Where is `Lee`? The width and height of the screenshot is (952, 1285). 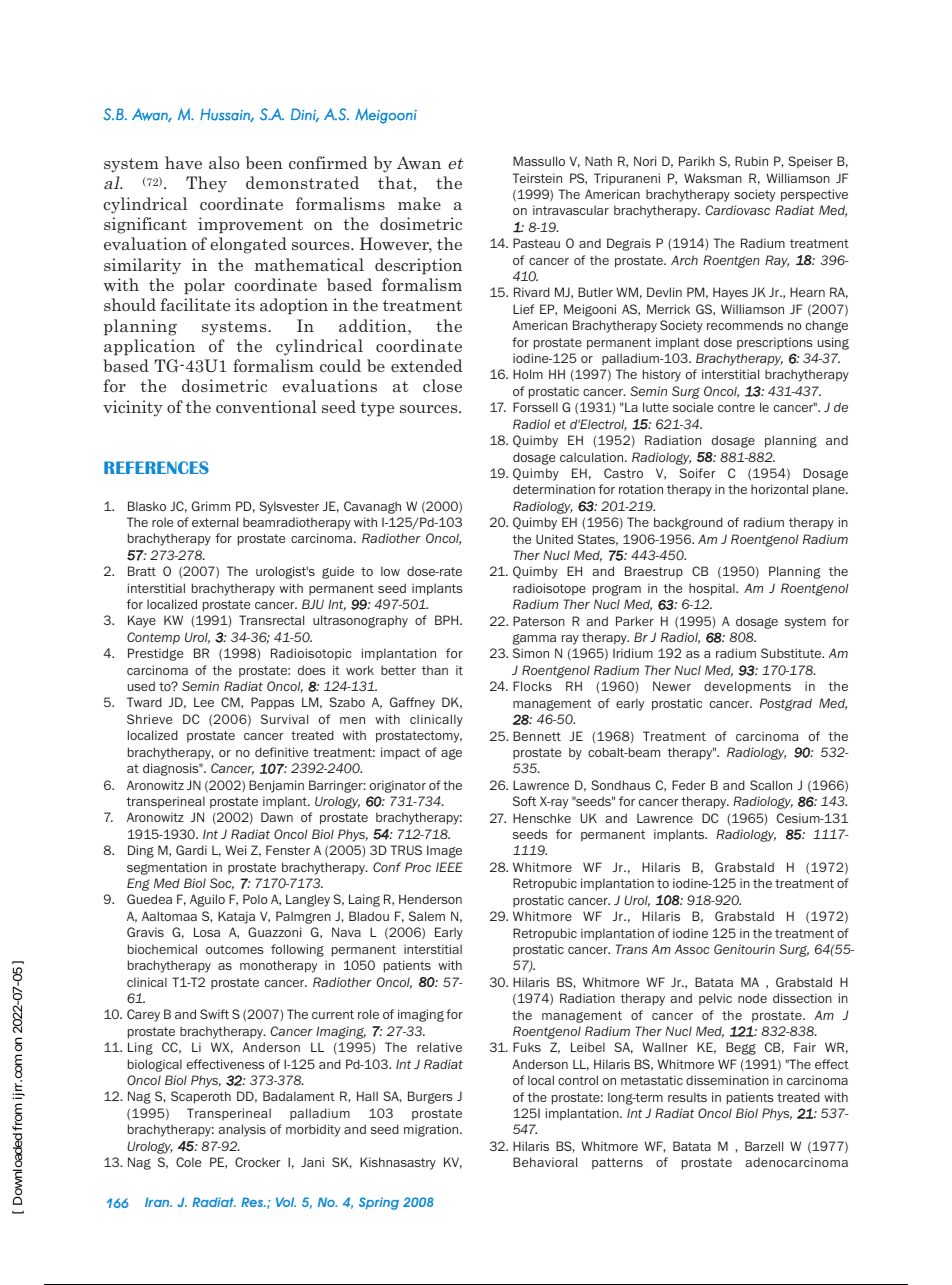
Lee is located at coordinates (204, 702).
